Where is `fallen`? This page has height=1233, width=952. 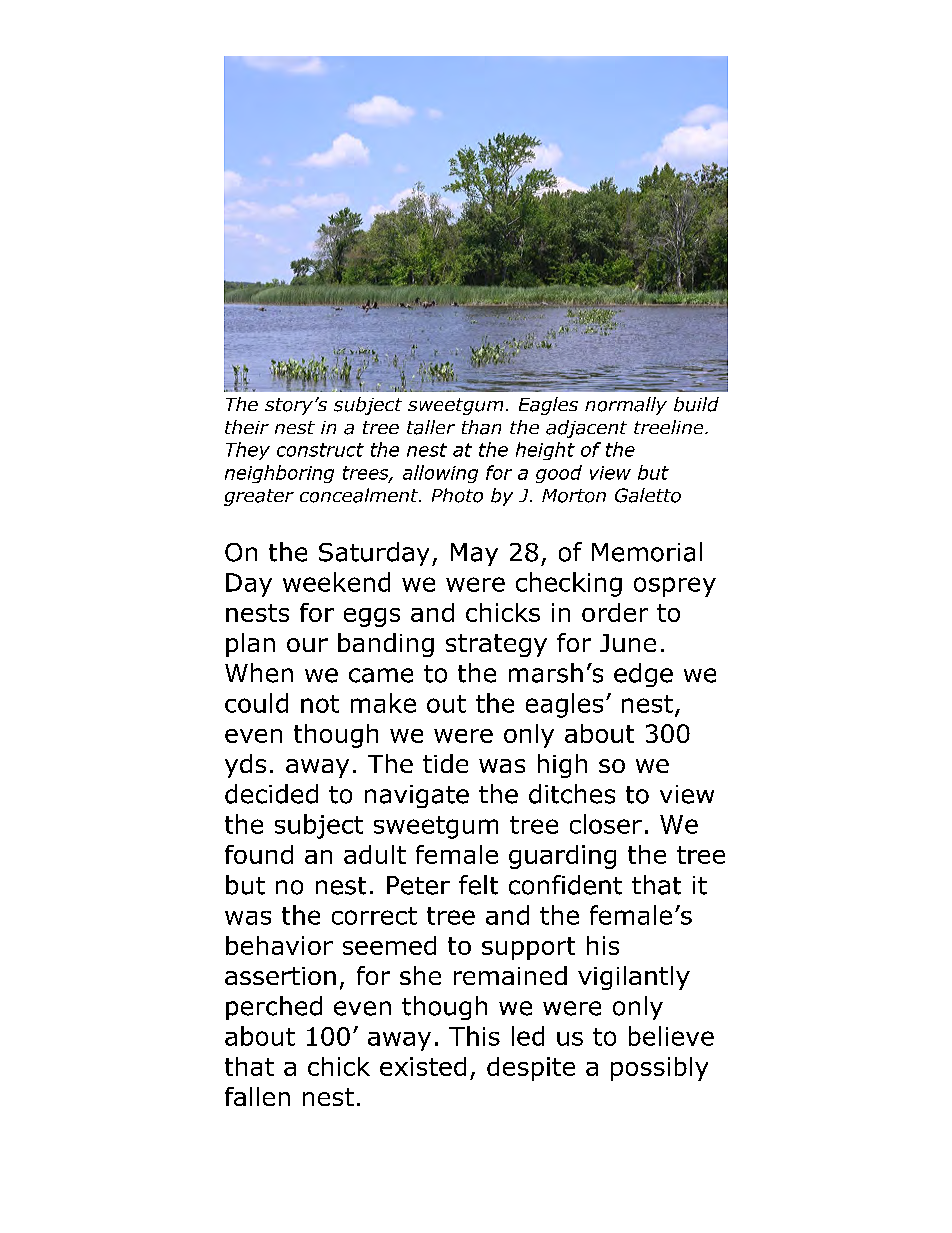
fallen is located at coordinates (257, 1096).
